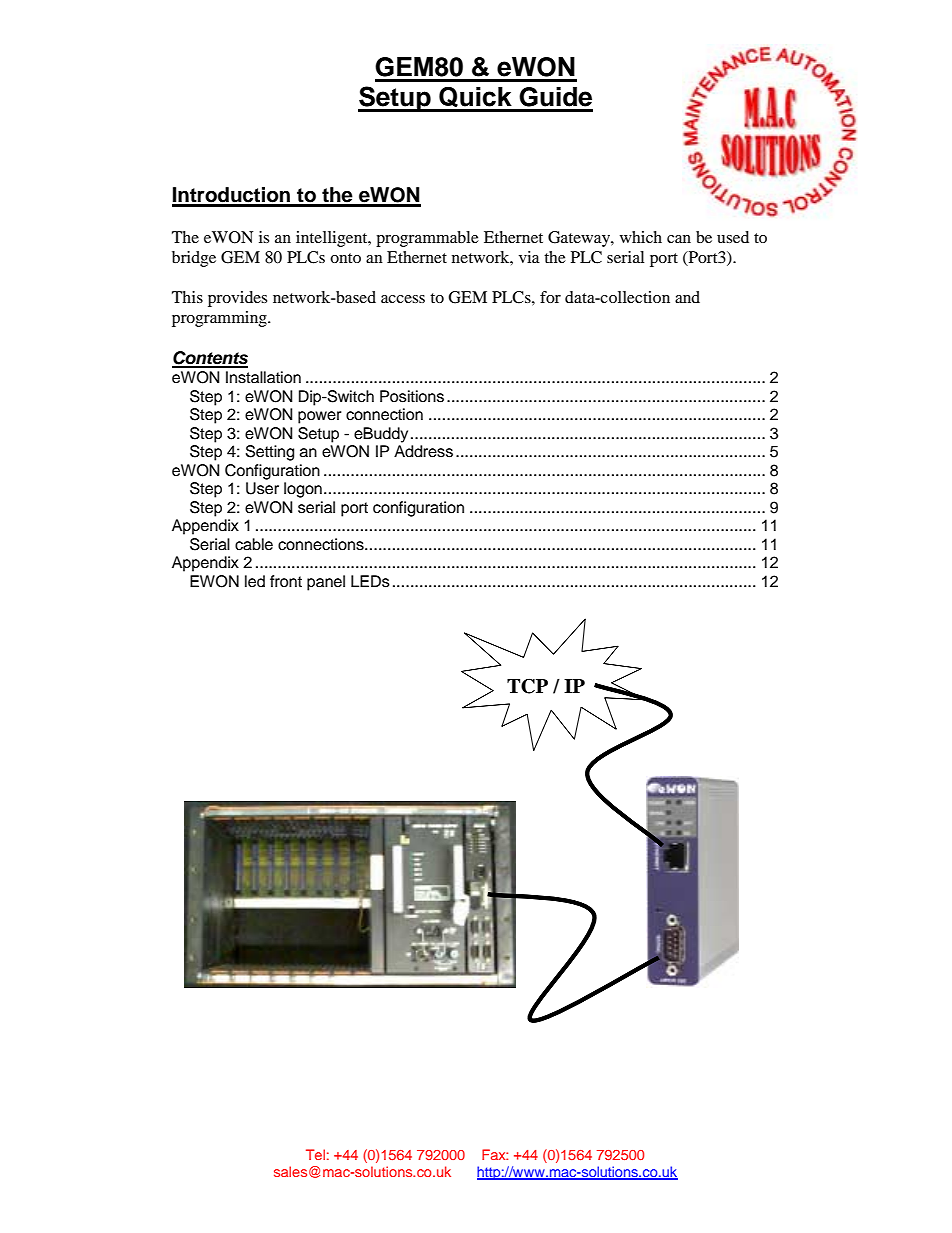  Describe the element at coordinates (303, 490) in the screenshot. I see `logon` at that location.
